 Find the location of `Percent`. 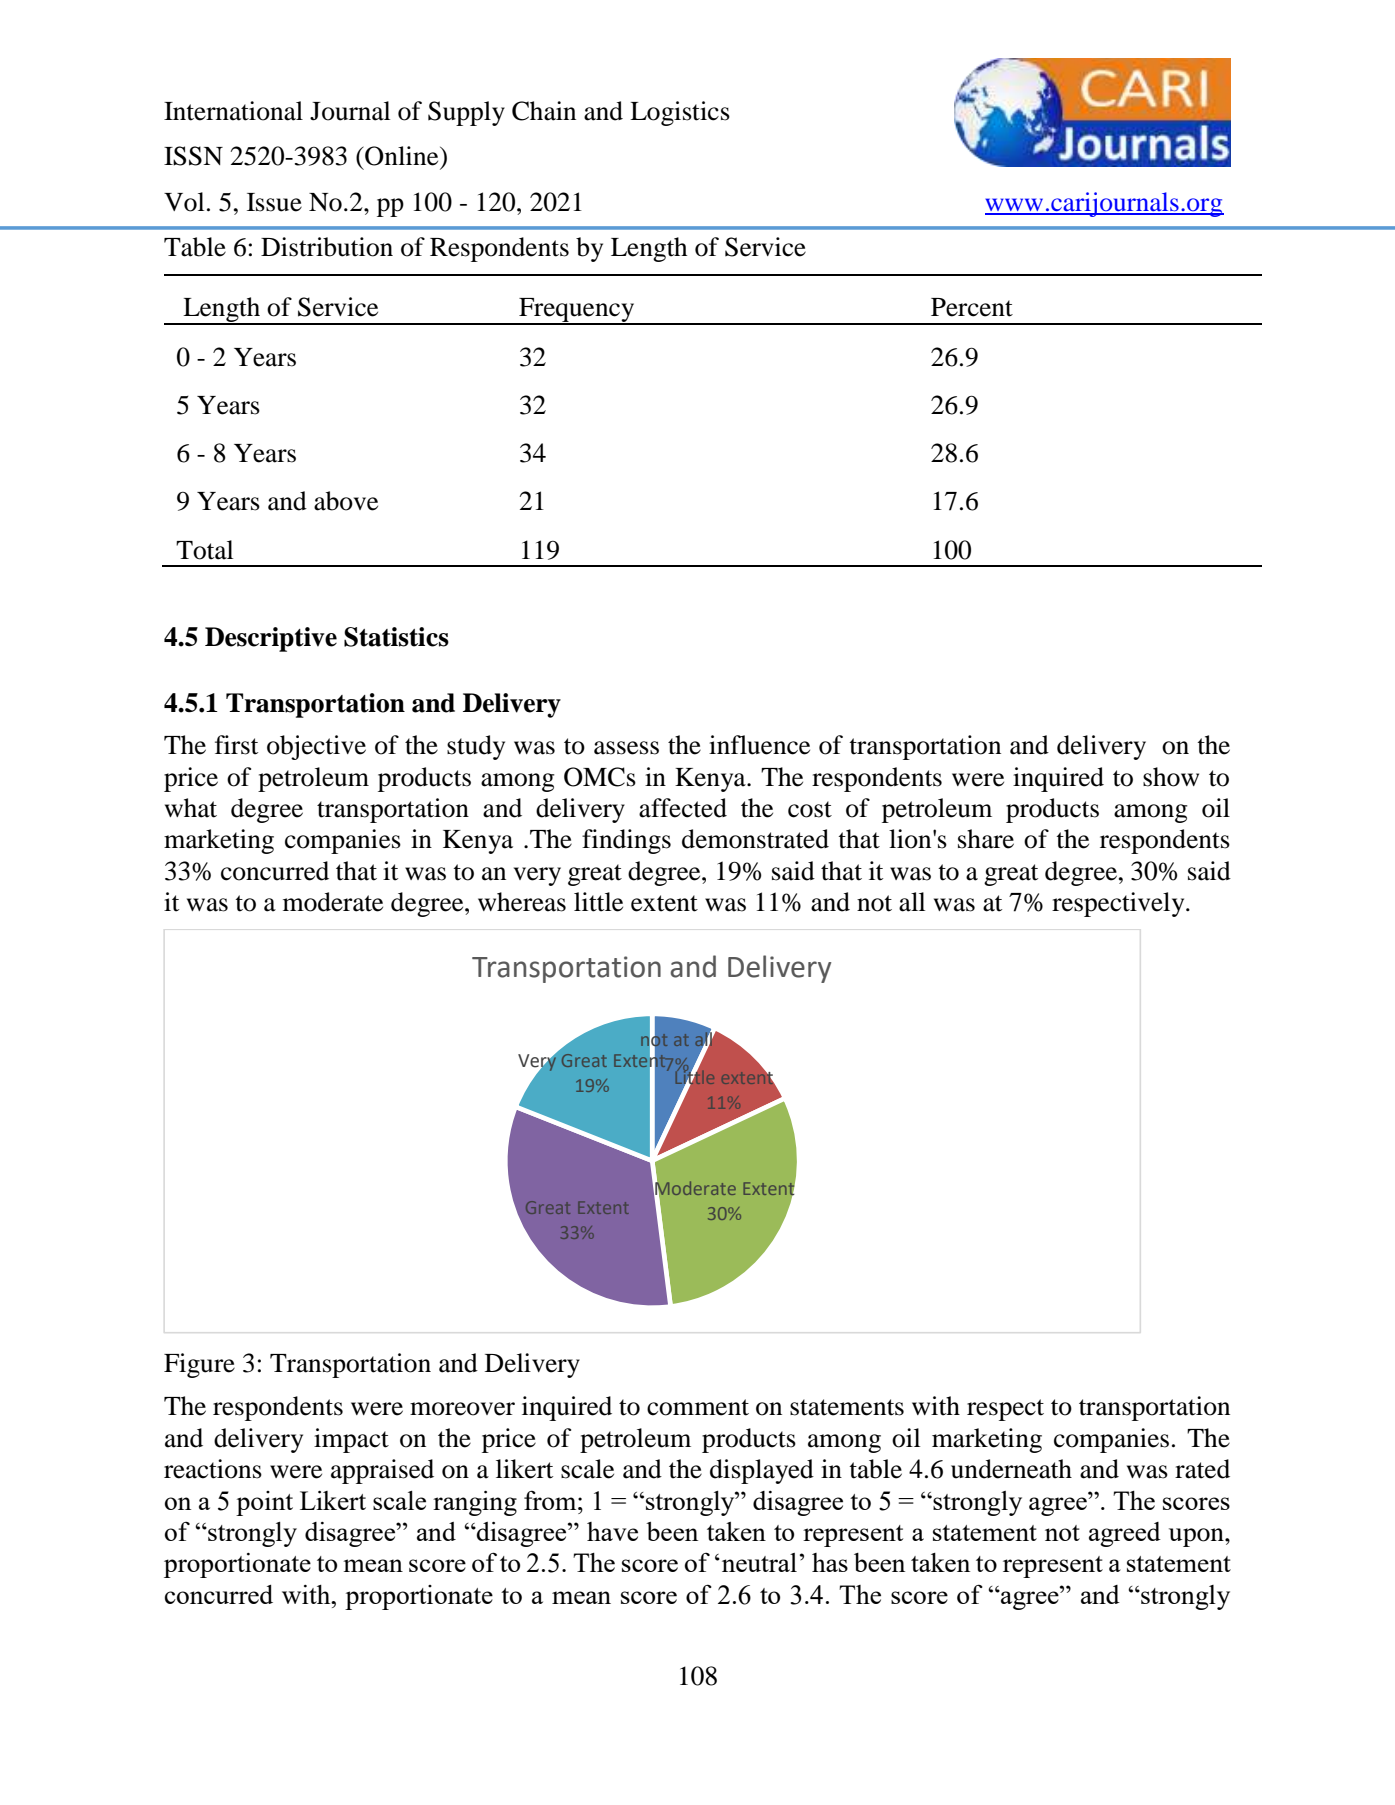

Percent is located at coordinates (972, 307).
